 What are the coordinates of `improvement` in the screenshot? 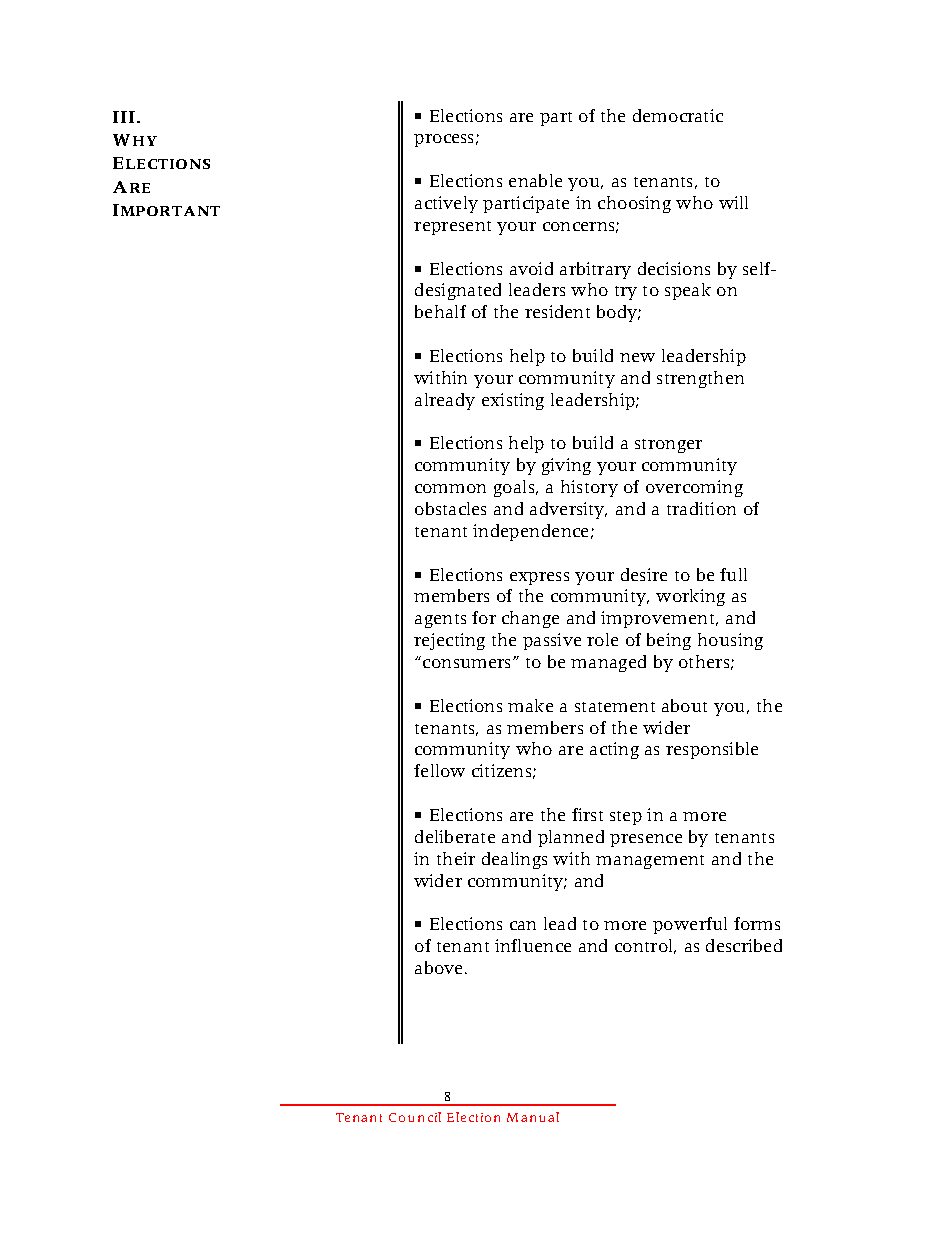 It's located at (659, 619).
